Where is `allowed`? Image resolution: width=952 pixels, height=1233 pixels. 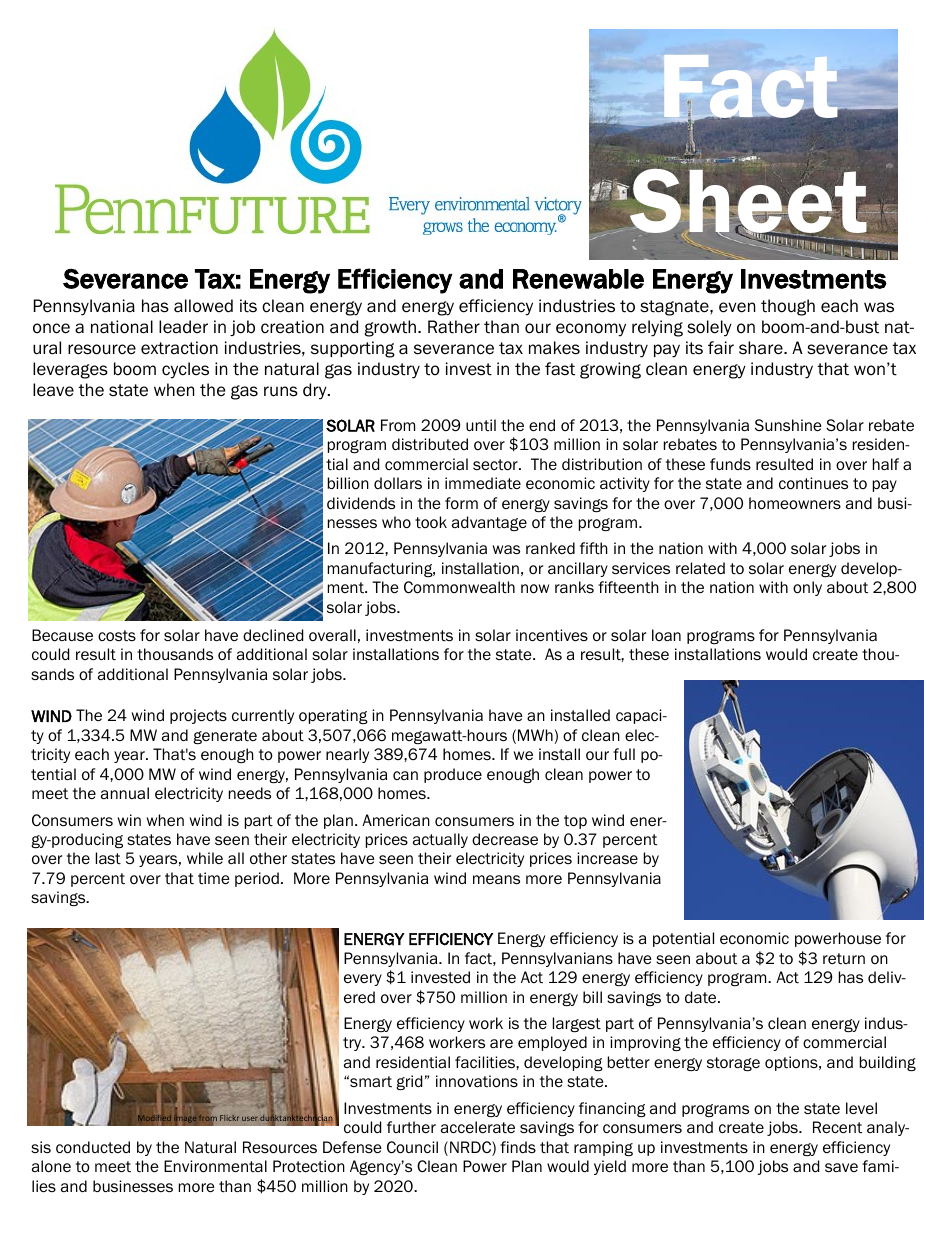 allowed is located at coordinates (203, 306).
